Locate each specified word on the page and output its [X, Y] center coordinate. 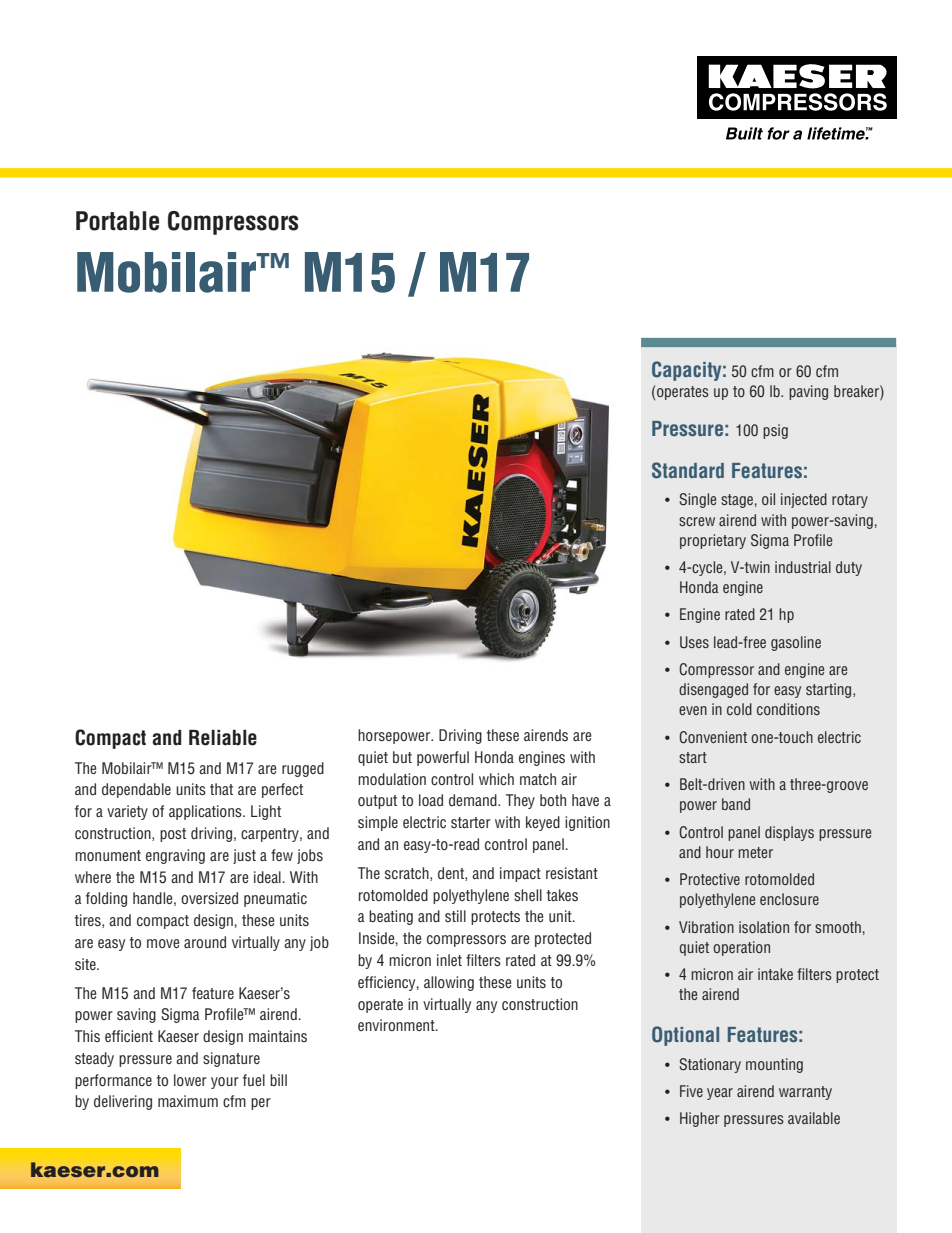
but [402, 757]
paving [808, 392]
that [221, 789]
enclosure [789, 899]
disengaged [713, 690]
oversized [209, 898]
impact [520, 874]
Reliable [223, 738]
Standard [688, 470]
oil [768, 499]
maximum [188, 1101]
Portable [117, 221]
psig [775, 431]
